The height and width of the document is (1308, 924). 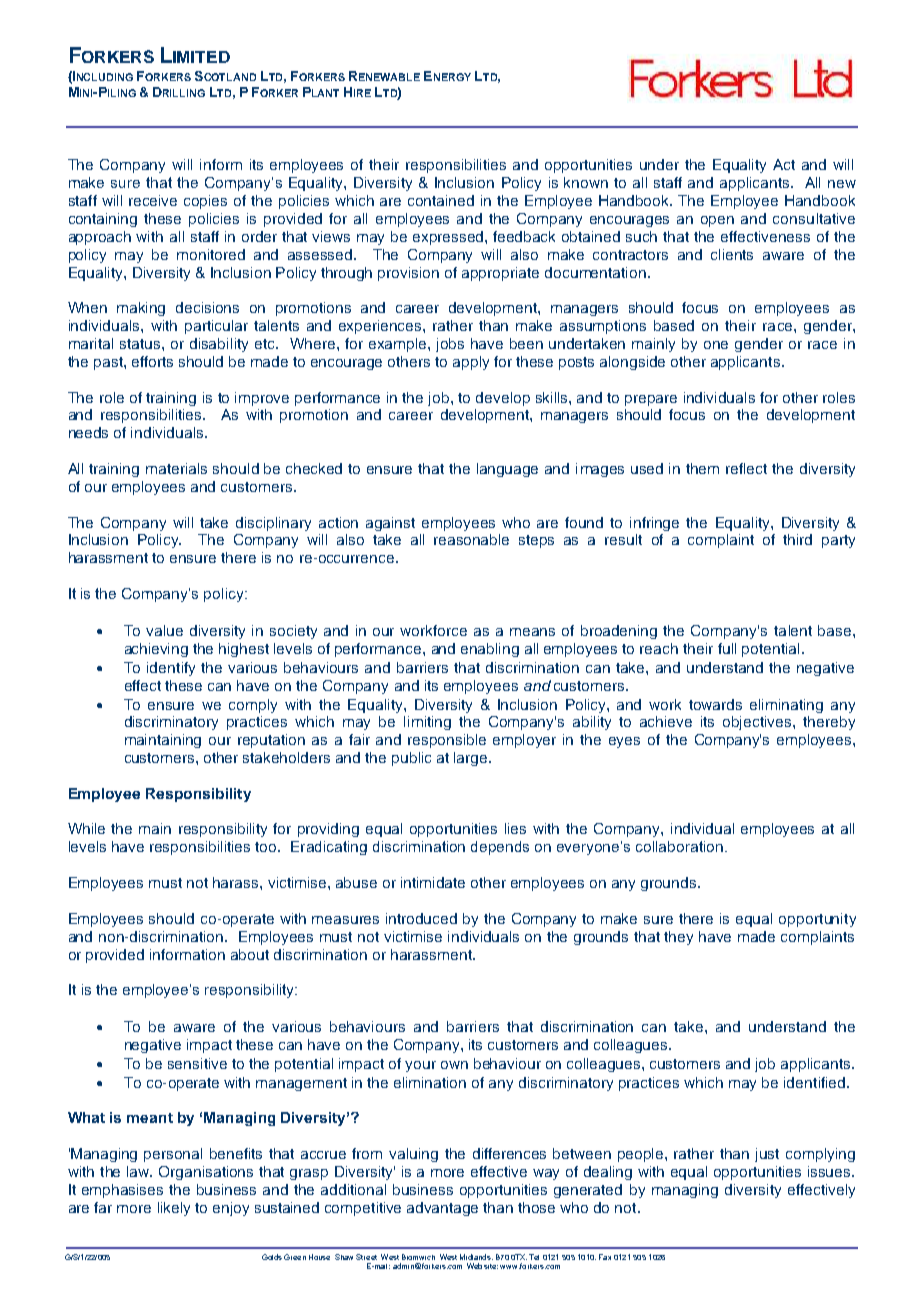 What do you see at coordinates (153, 200) in the document?
I see `receive` at bounding box center [153, 200].
